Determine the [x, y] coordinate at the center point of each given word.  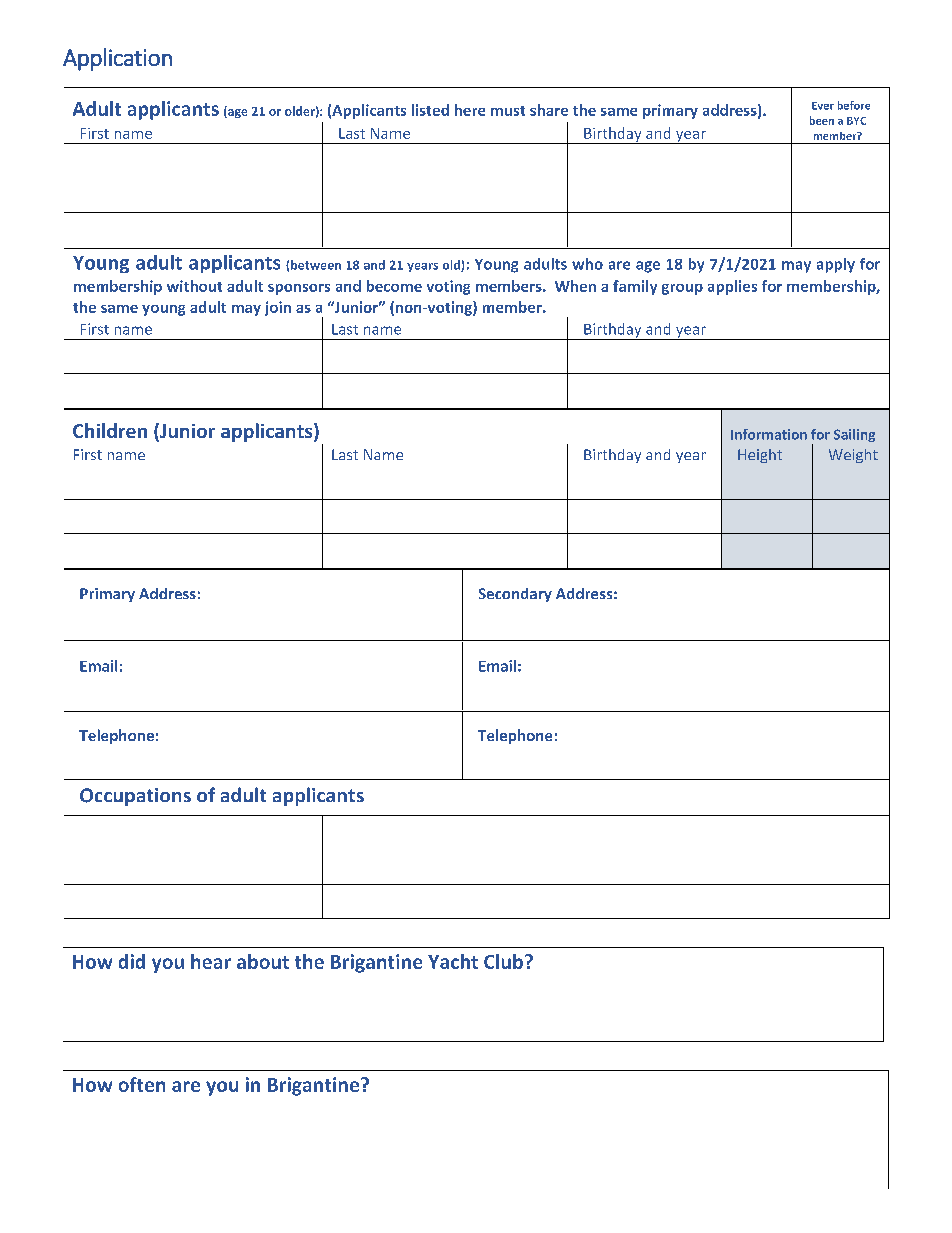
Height [760, 456]
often [142, 1084]
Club [503, 961]
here [470, 110]
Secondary [515, 595]
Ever [823, 106]
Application [117, 59]
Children [110, 430]
